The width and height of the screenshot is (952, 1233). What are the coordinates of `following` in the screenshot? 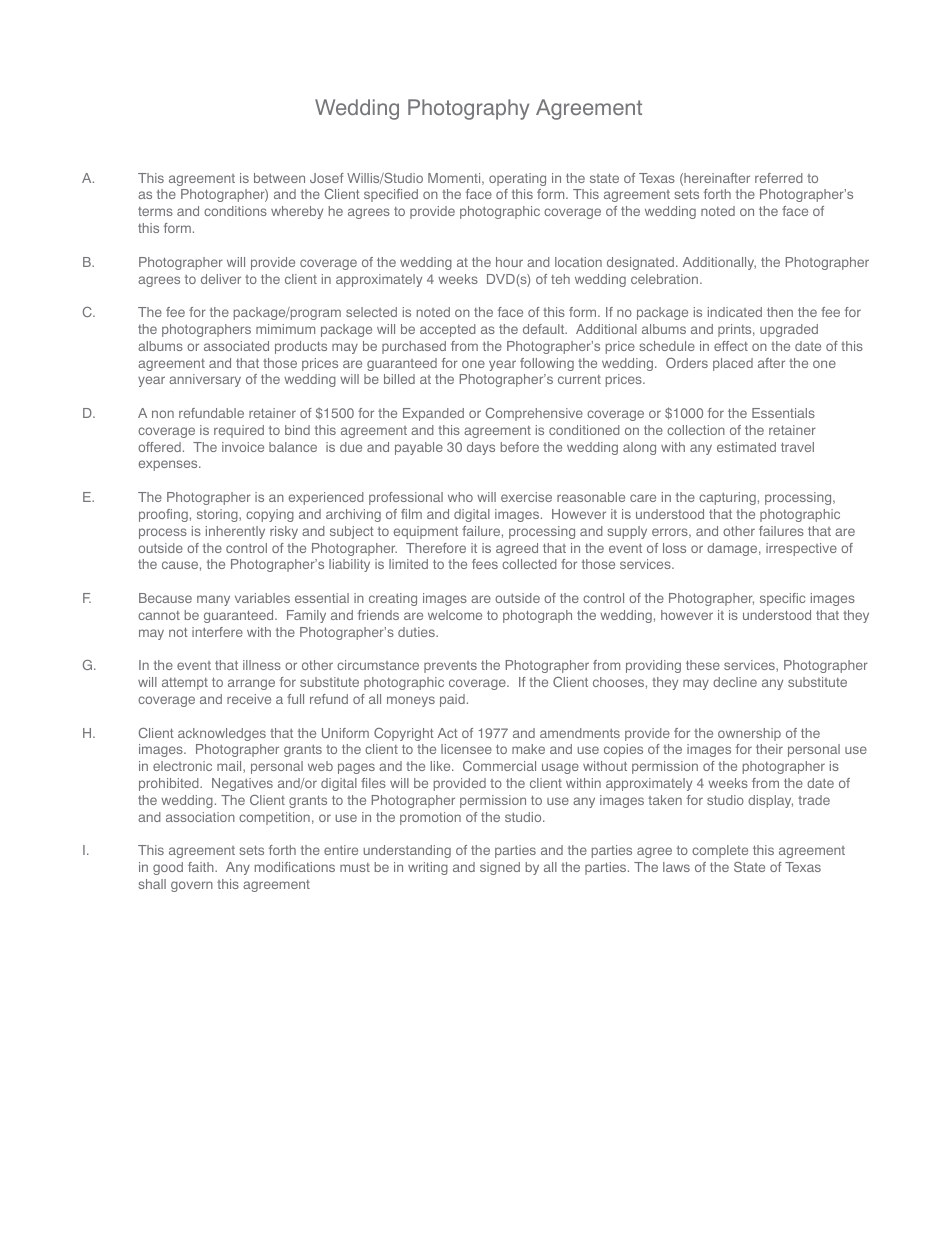 It's located at (547, 364).
